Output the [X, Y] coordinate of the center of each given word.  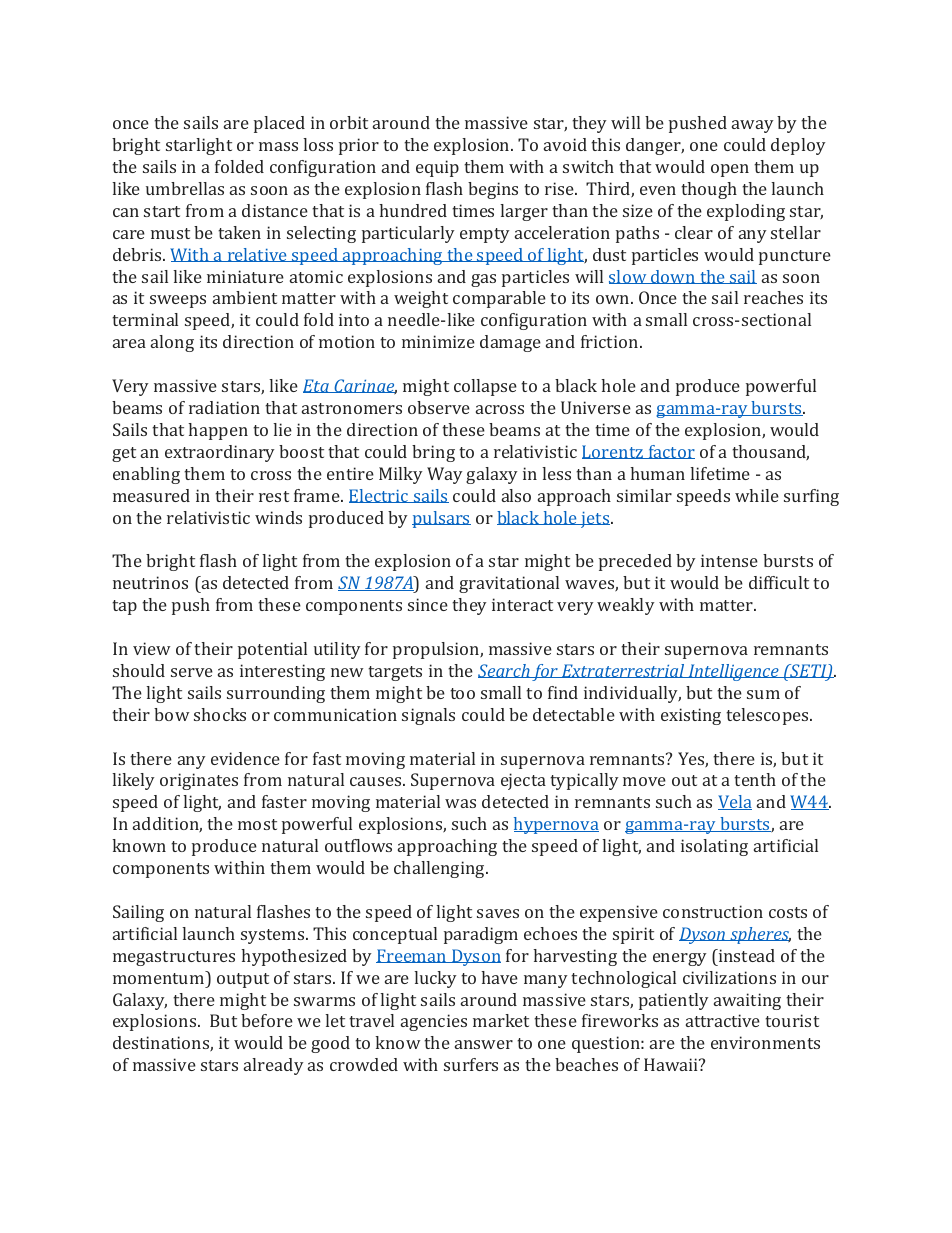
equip [437, 168]
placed [279, 124]
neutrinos [150, 582]
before [267, 1020]
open [730, 170]
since [428, 604]
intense [729, 560]
